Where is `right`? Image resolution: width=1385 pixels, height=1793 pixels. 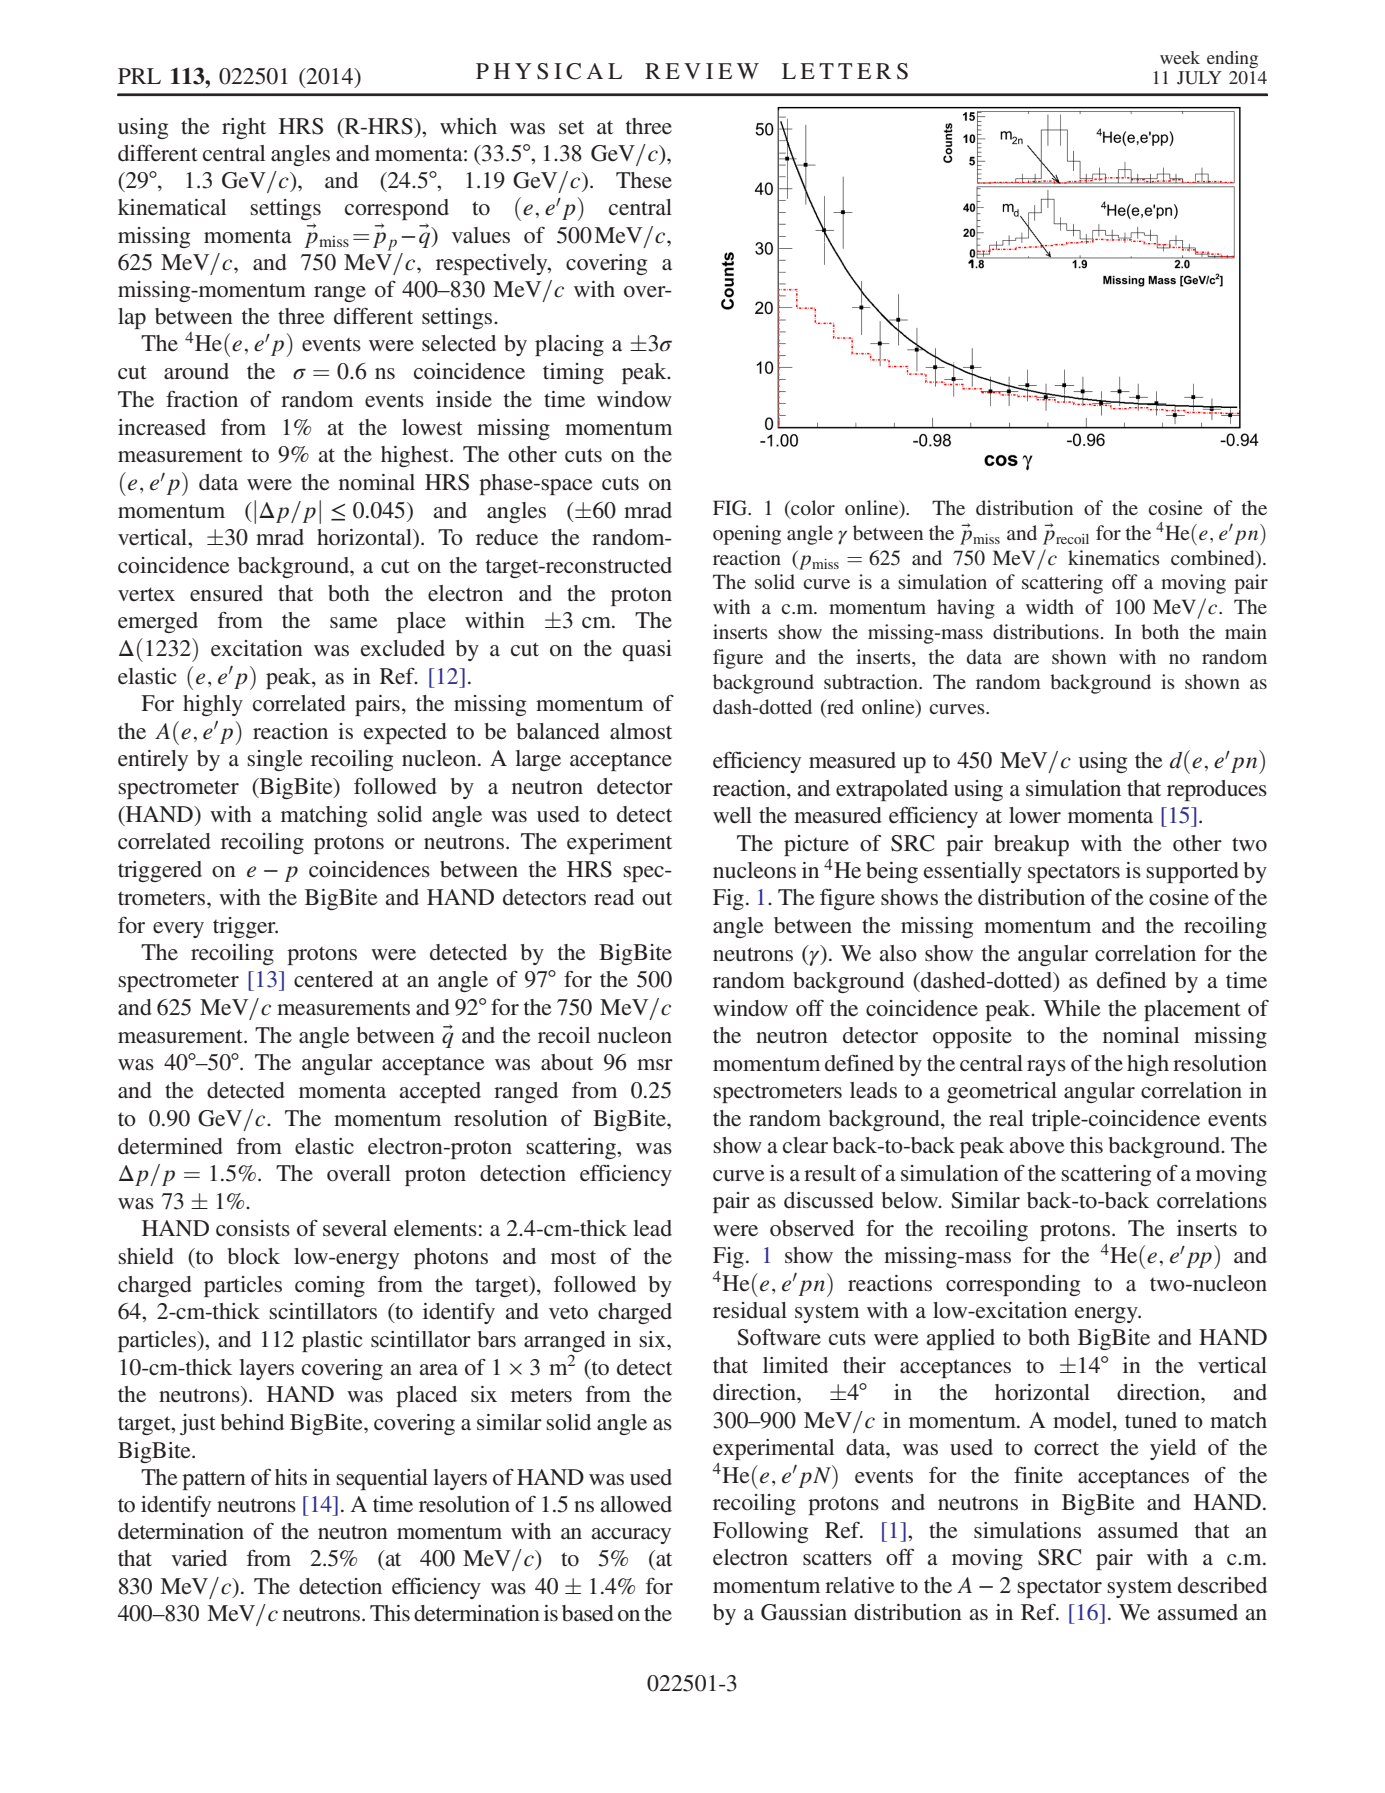 right is located at coordinates (244, 128).
